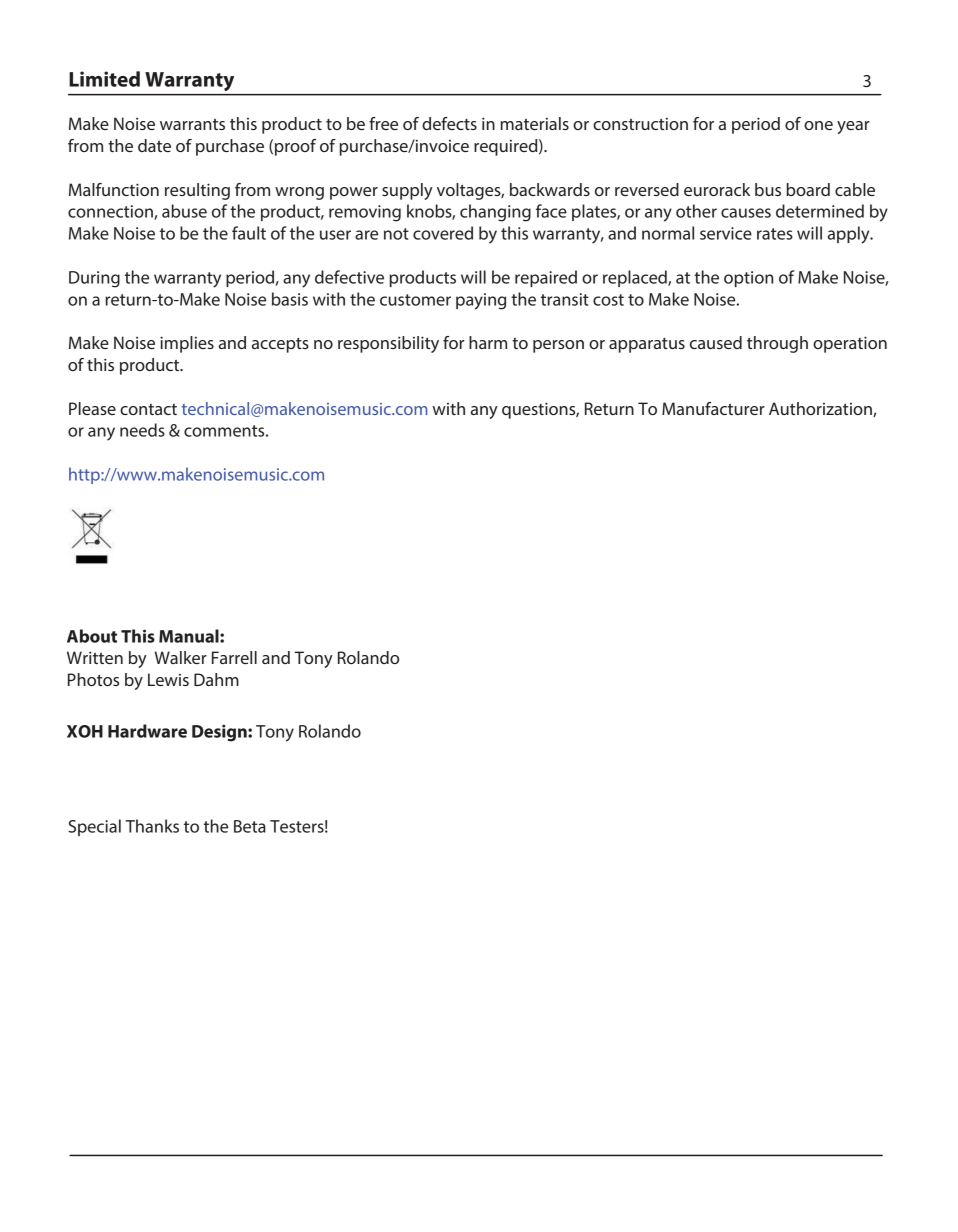 The height and width of the screenshot is (1232, 958). What do you see at coordinates (152, 826) in the screenshot?
I see `Thanks` at bounding box center [152, 826].
